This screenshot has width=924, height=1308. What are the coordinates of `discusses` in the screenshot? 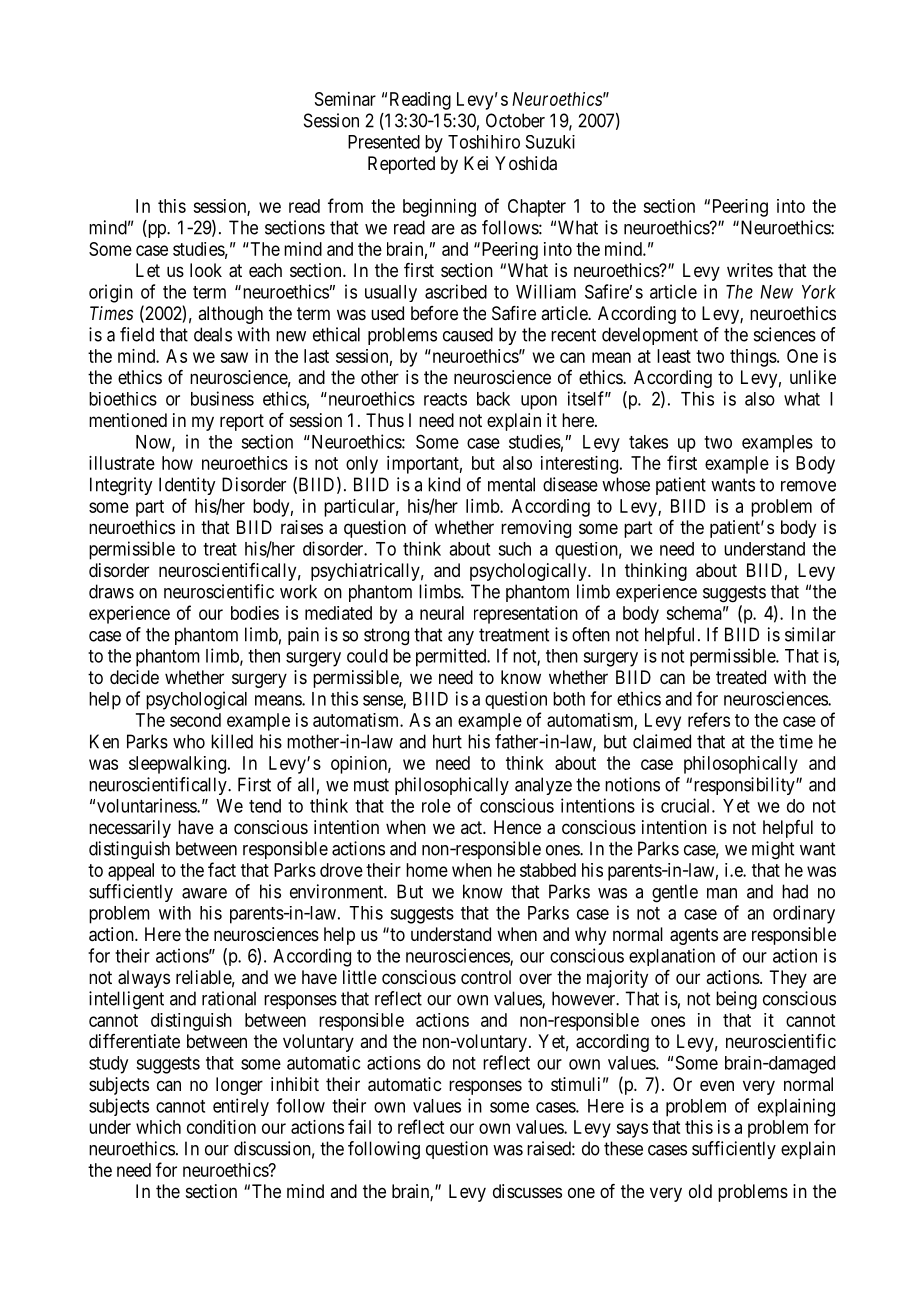 It's located at (527, 1191).
